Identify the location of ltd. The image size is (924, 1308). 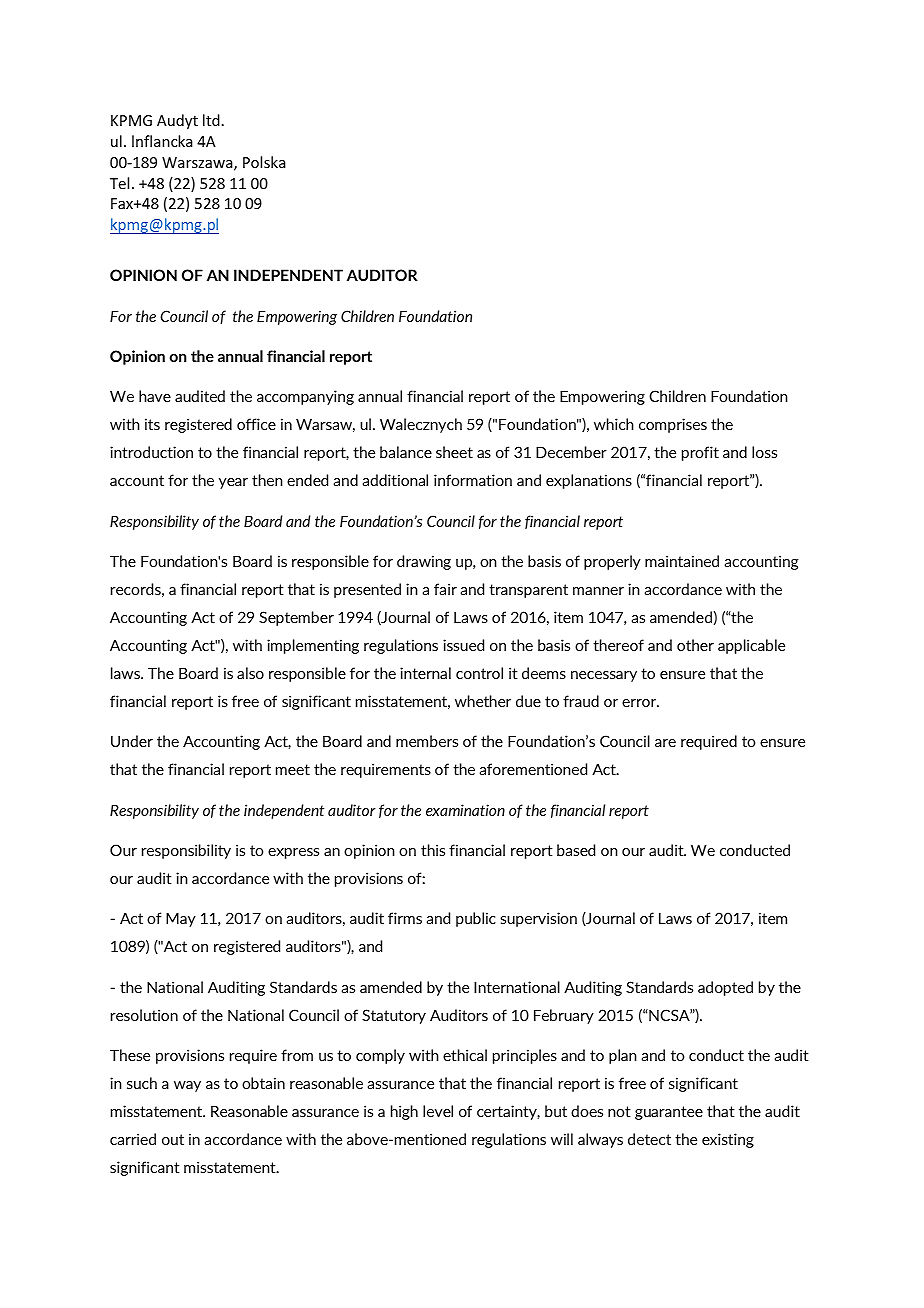
(211, 120).
